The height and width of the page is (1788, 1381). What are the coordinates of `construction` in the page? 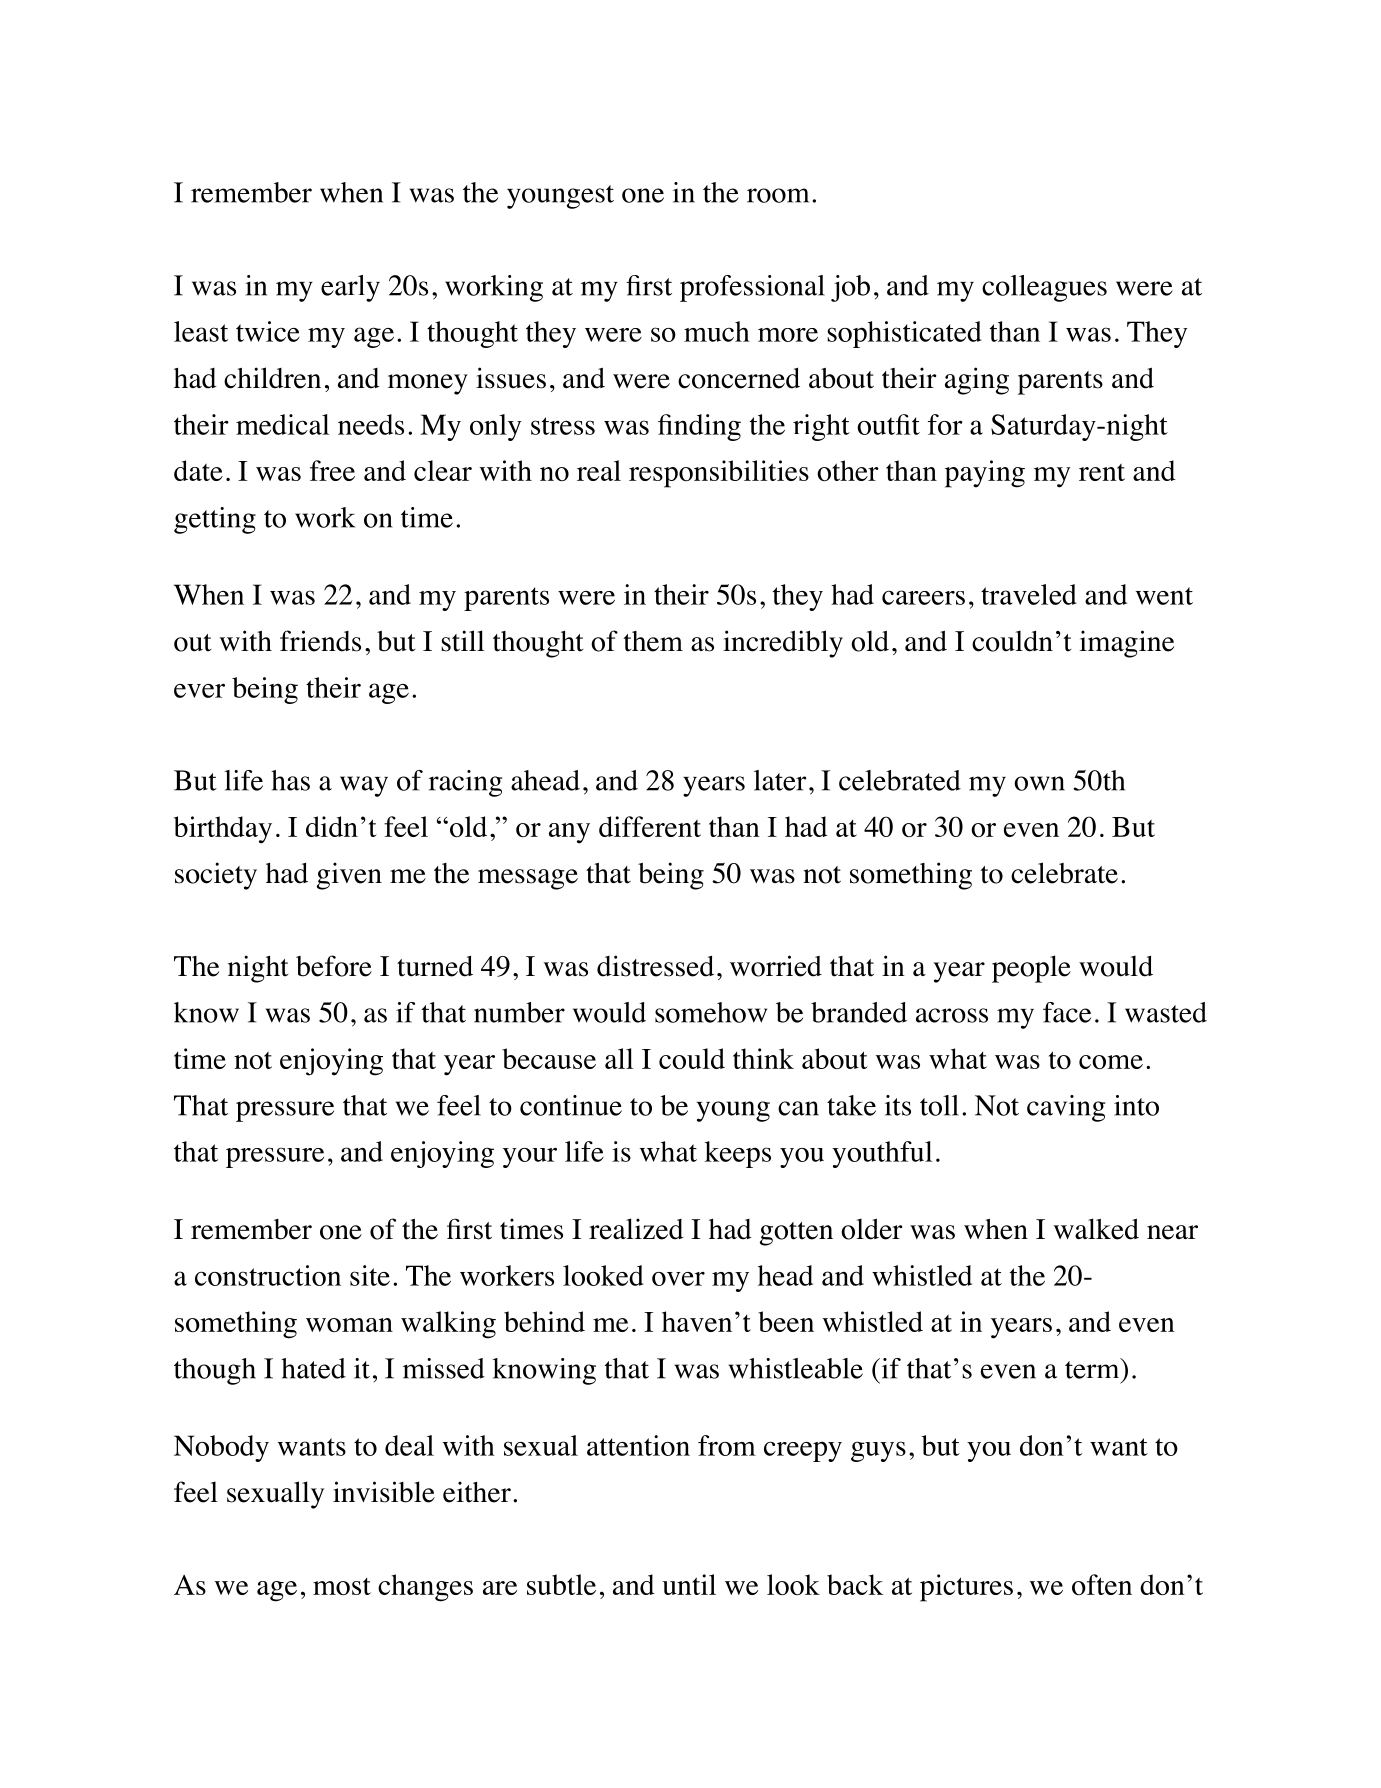 It's located at (268, 1275).
